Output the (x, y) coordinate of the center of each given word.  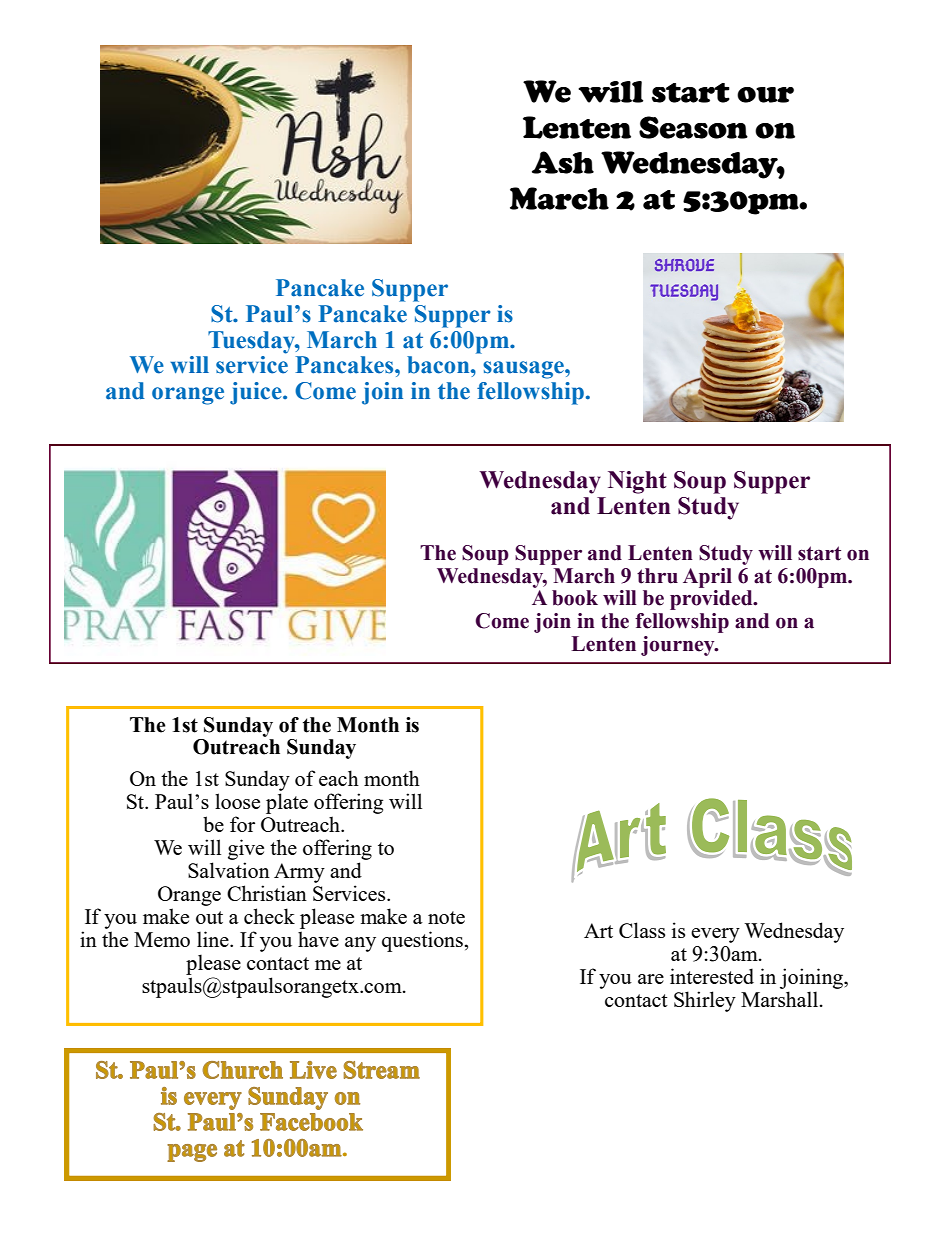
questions (423, 941)
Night (637, 482)
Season (693, 127)
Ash (563, 162)
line (214, 939)
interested (712, 976)
